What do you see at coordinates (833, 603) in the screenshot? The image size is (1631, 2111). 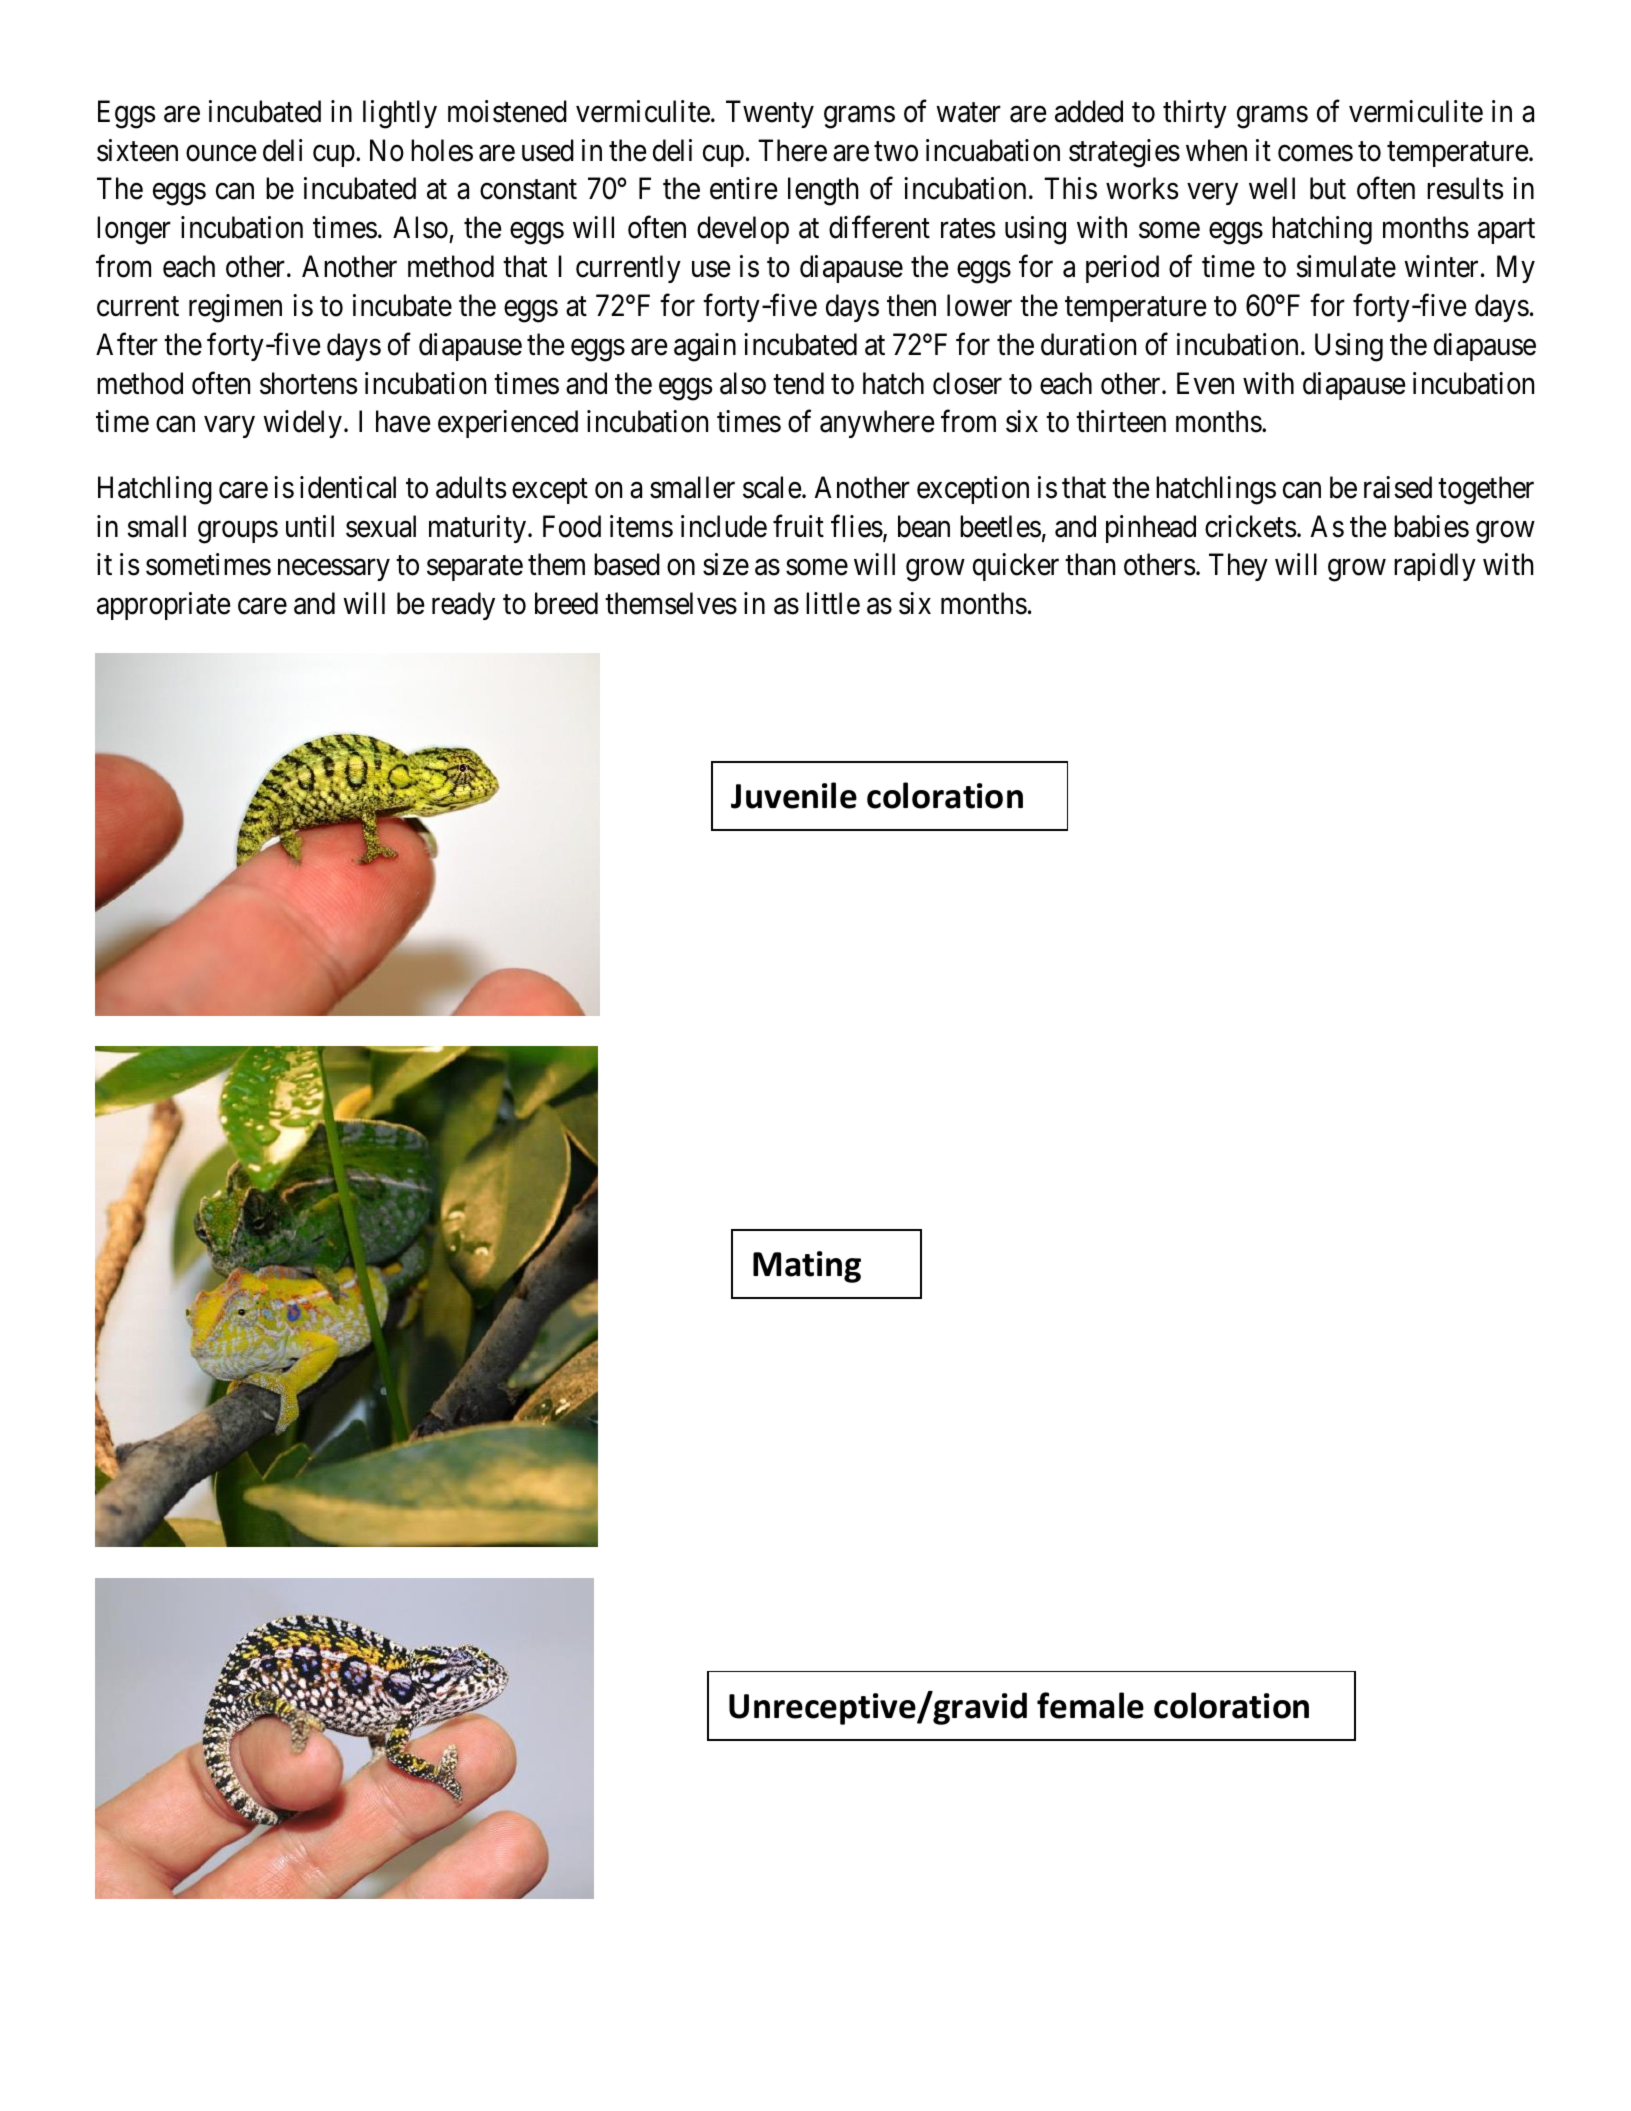 I see `little` at bounding box center [833, 603].
